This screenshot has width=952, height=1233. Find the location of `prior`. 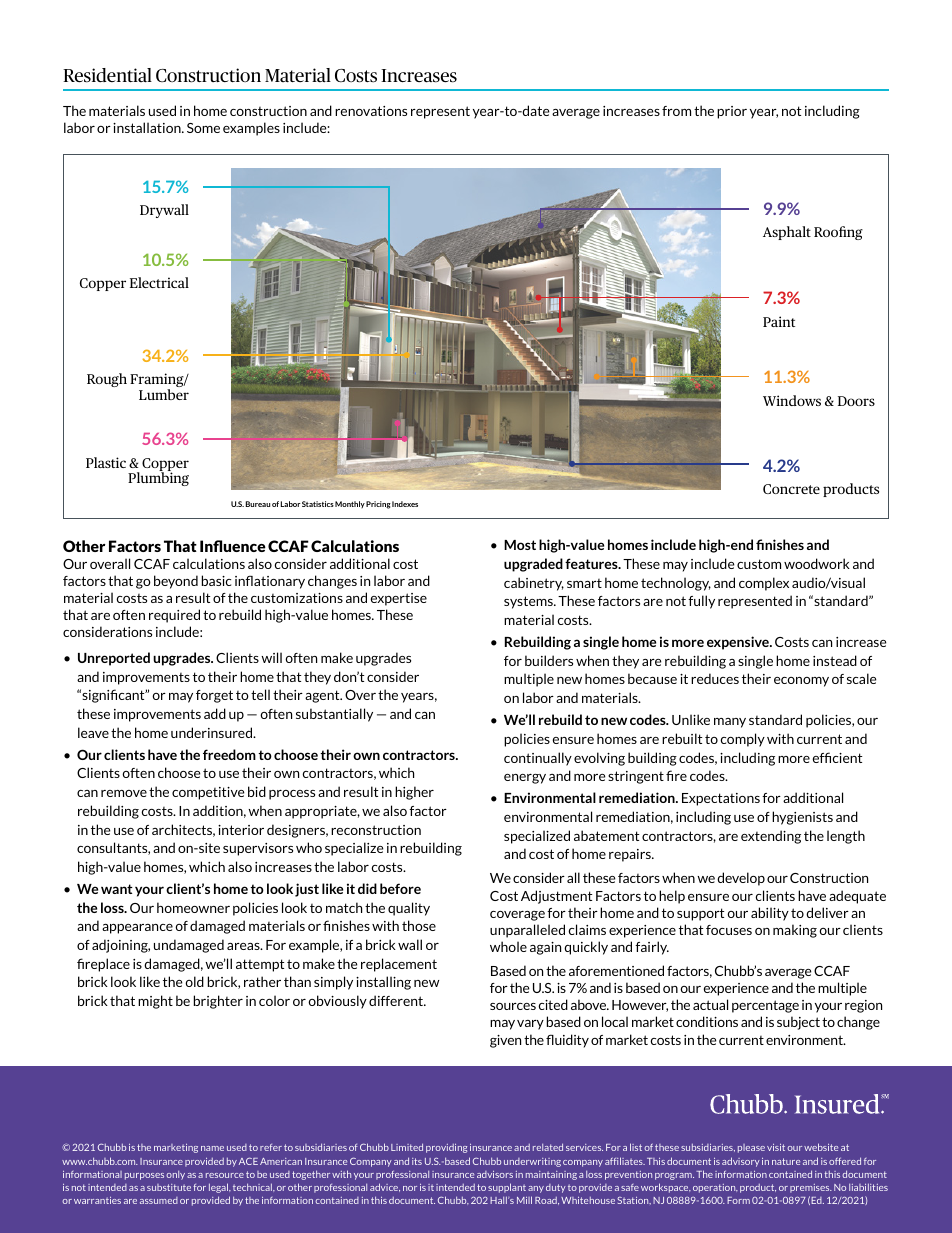

prior is located at coordinates (732, 112).
